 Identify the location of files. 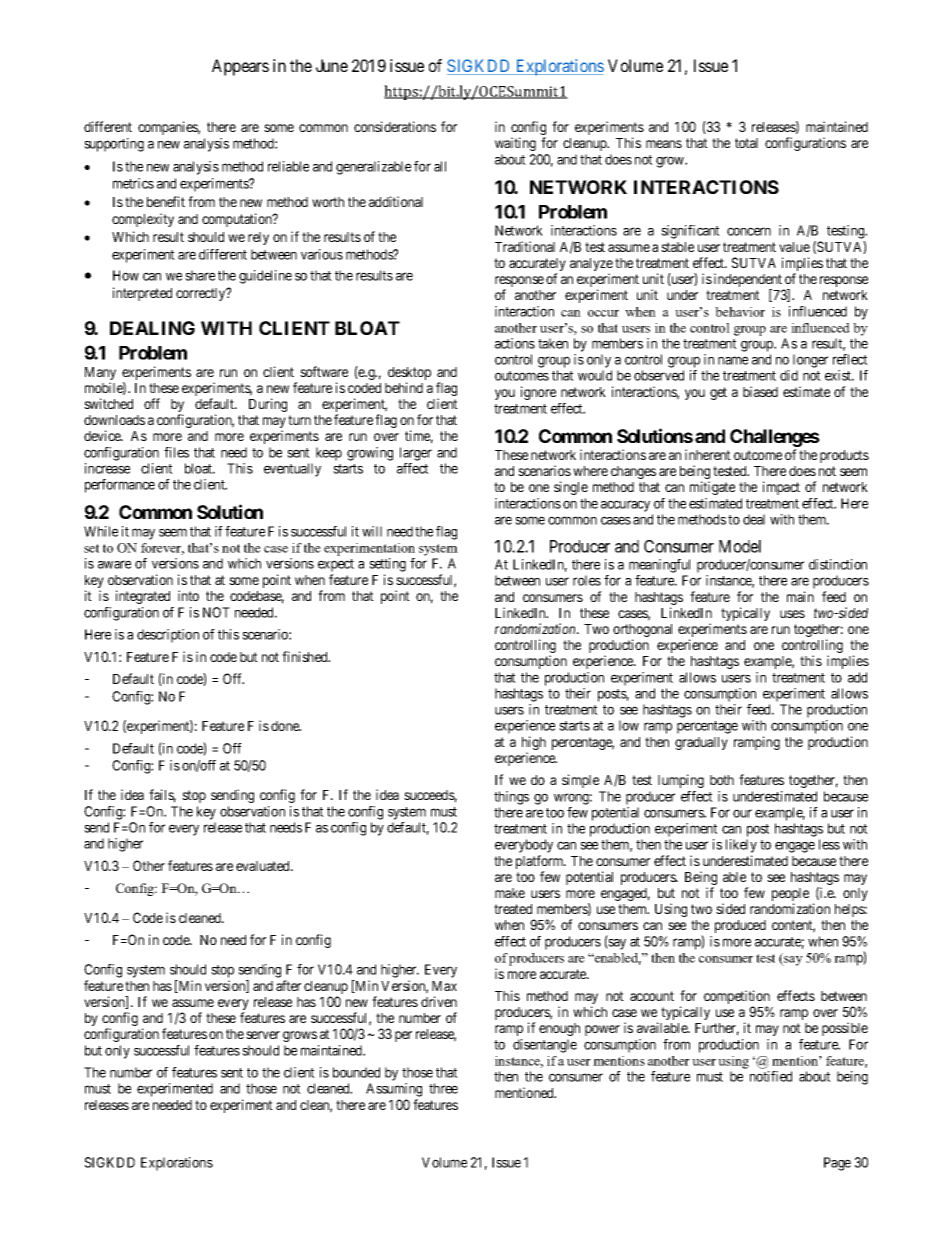
(176, 452).
